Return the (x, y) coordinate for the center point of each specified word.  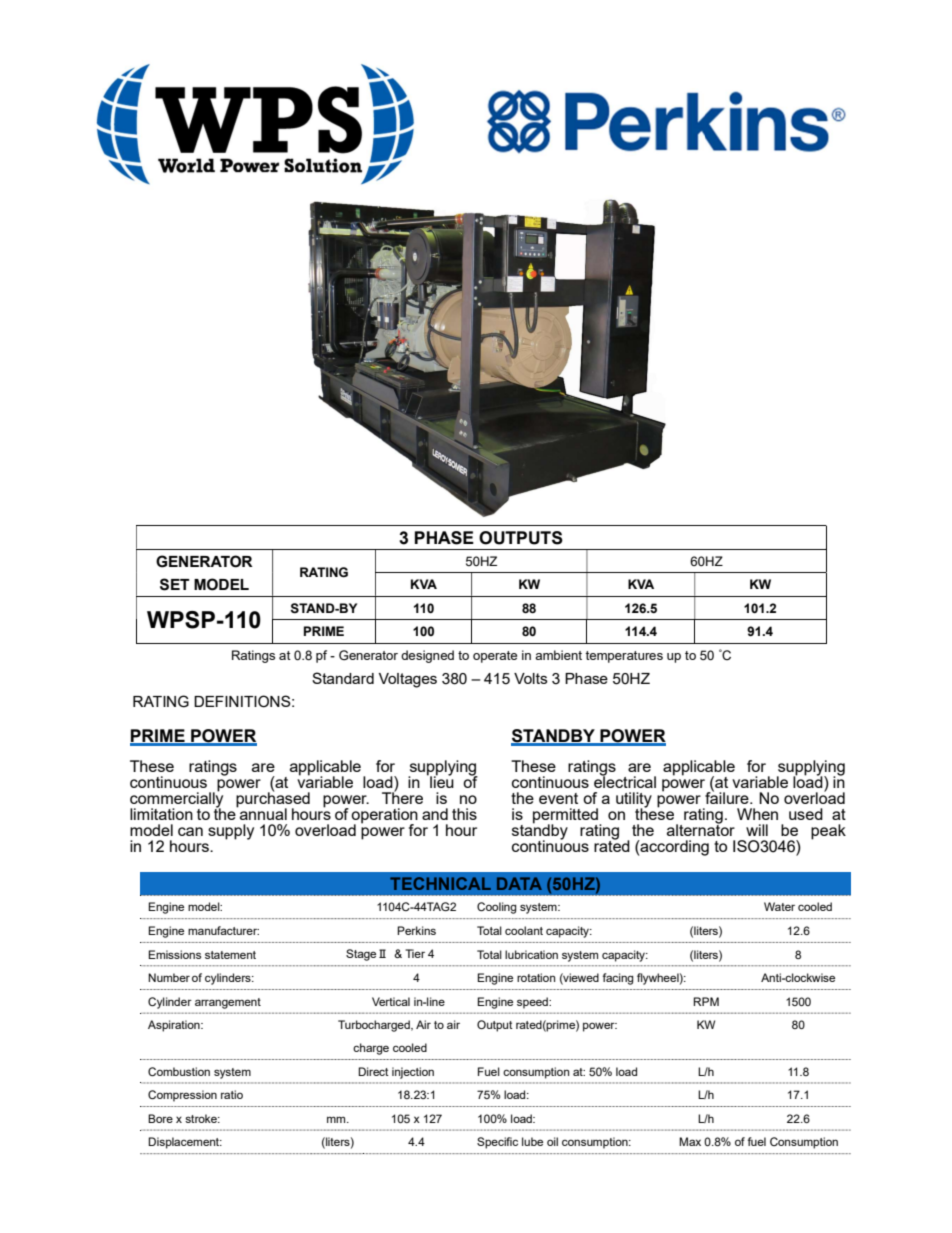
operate (495, 657)
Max (690, 1141)
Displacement (185, 1143)
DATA (519, 883)
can (190, 831)
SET (175, 584)
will (757, 830)
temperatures (624, 657)
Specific (497, 1143)
